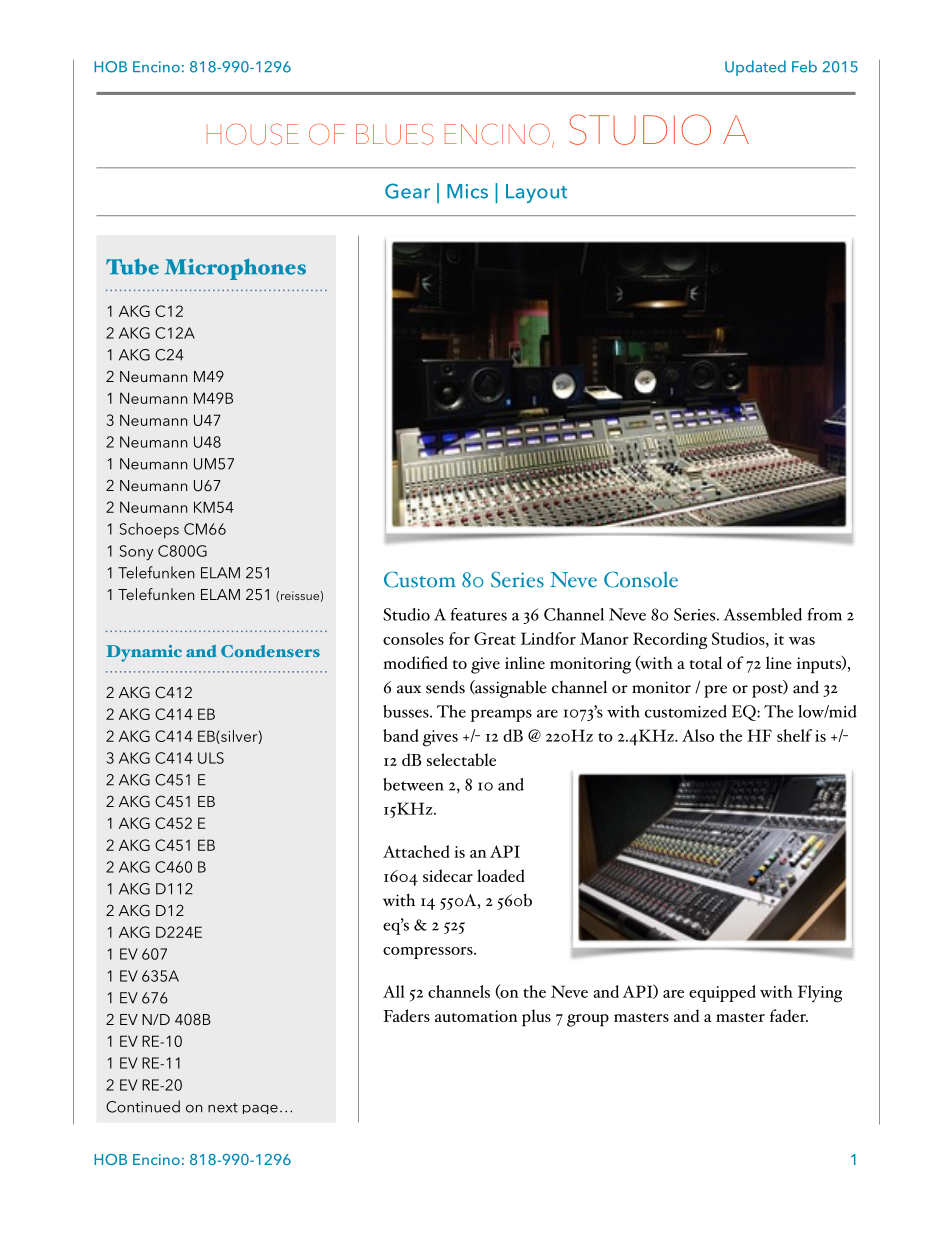  Describe the element at coordinates (223, 1108) in the screenshot. I see `next` at that location.
